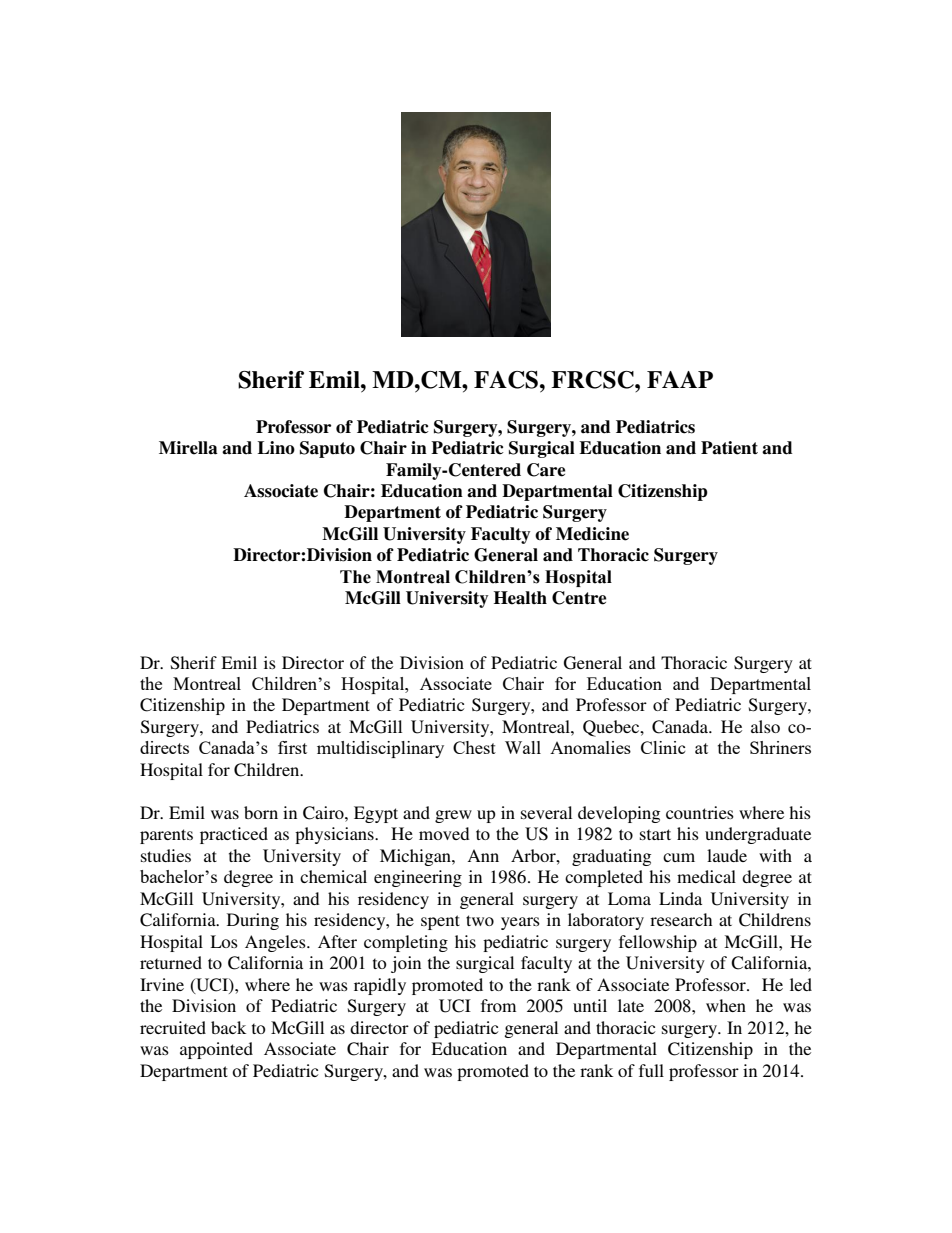  What do you see at coordinates (276, 447) in the screenshot?
I see `Lino` at bounding box center [276, 447].
